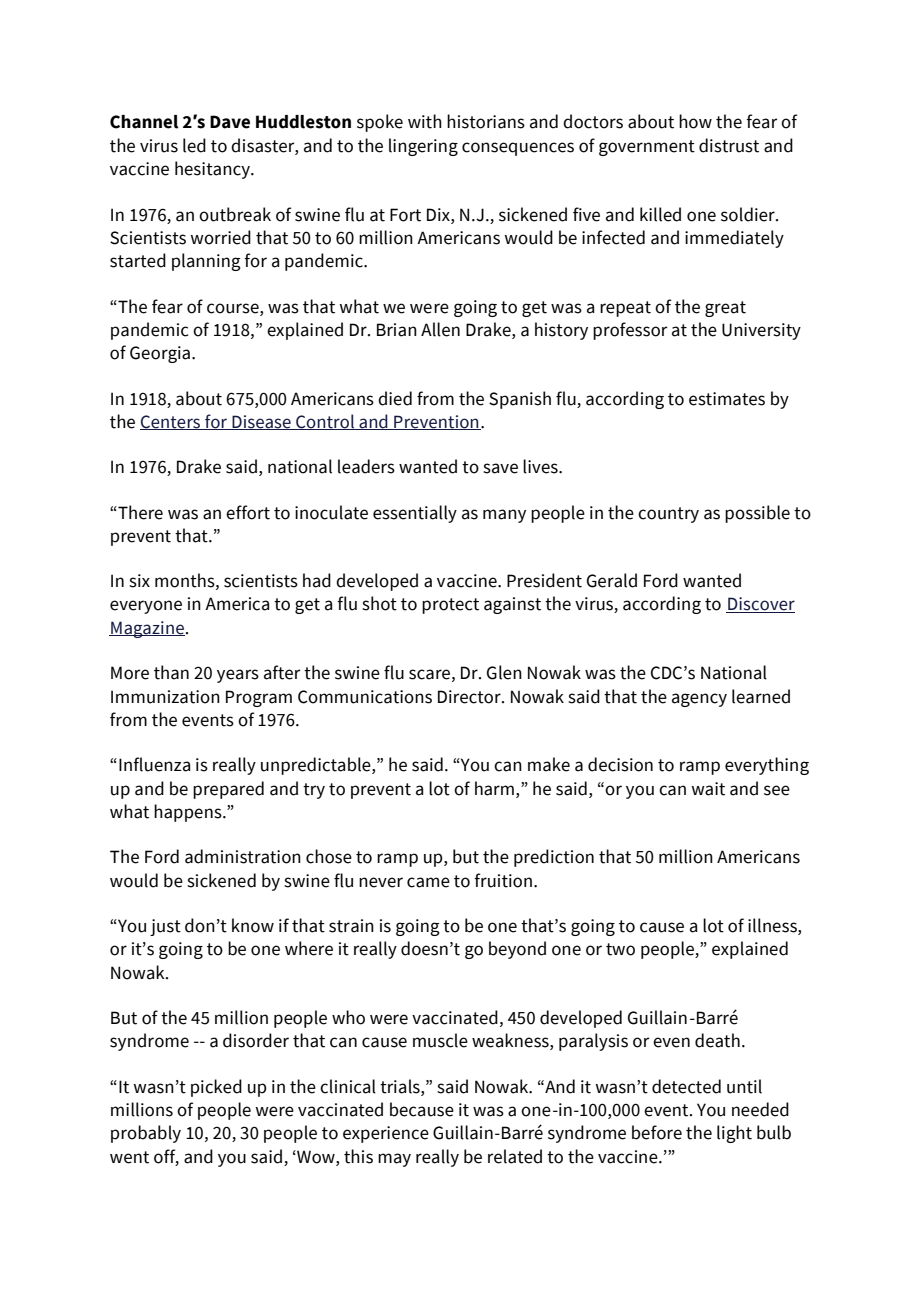 The height and width of the image is (1308, 924). Describe the element at coordinates (729, 145) in the image. I see `distrust` at that location.
